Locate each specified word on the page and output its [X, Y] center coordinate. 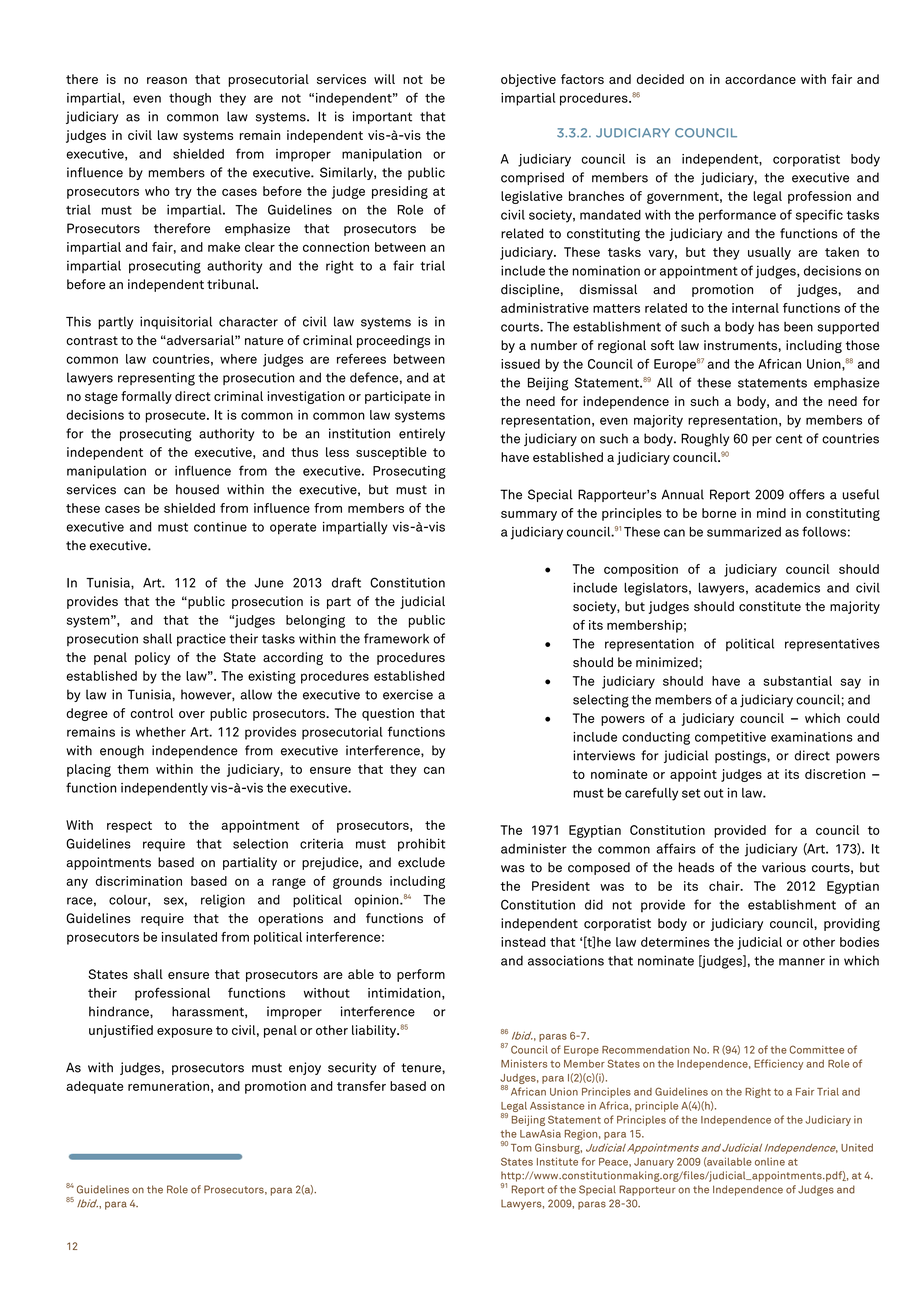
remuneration [168, 1086]
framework [396, 638]
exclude [421, 862]
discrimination [138, 881]
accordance [760, 79]
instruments [741, 345]
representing [156, 379]
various [784, 867]
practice [201, 639]
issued [520, 364]
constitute [770, 606]
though [190, 99]
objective [528, 80]
